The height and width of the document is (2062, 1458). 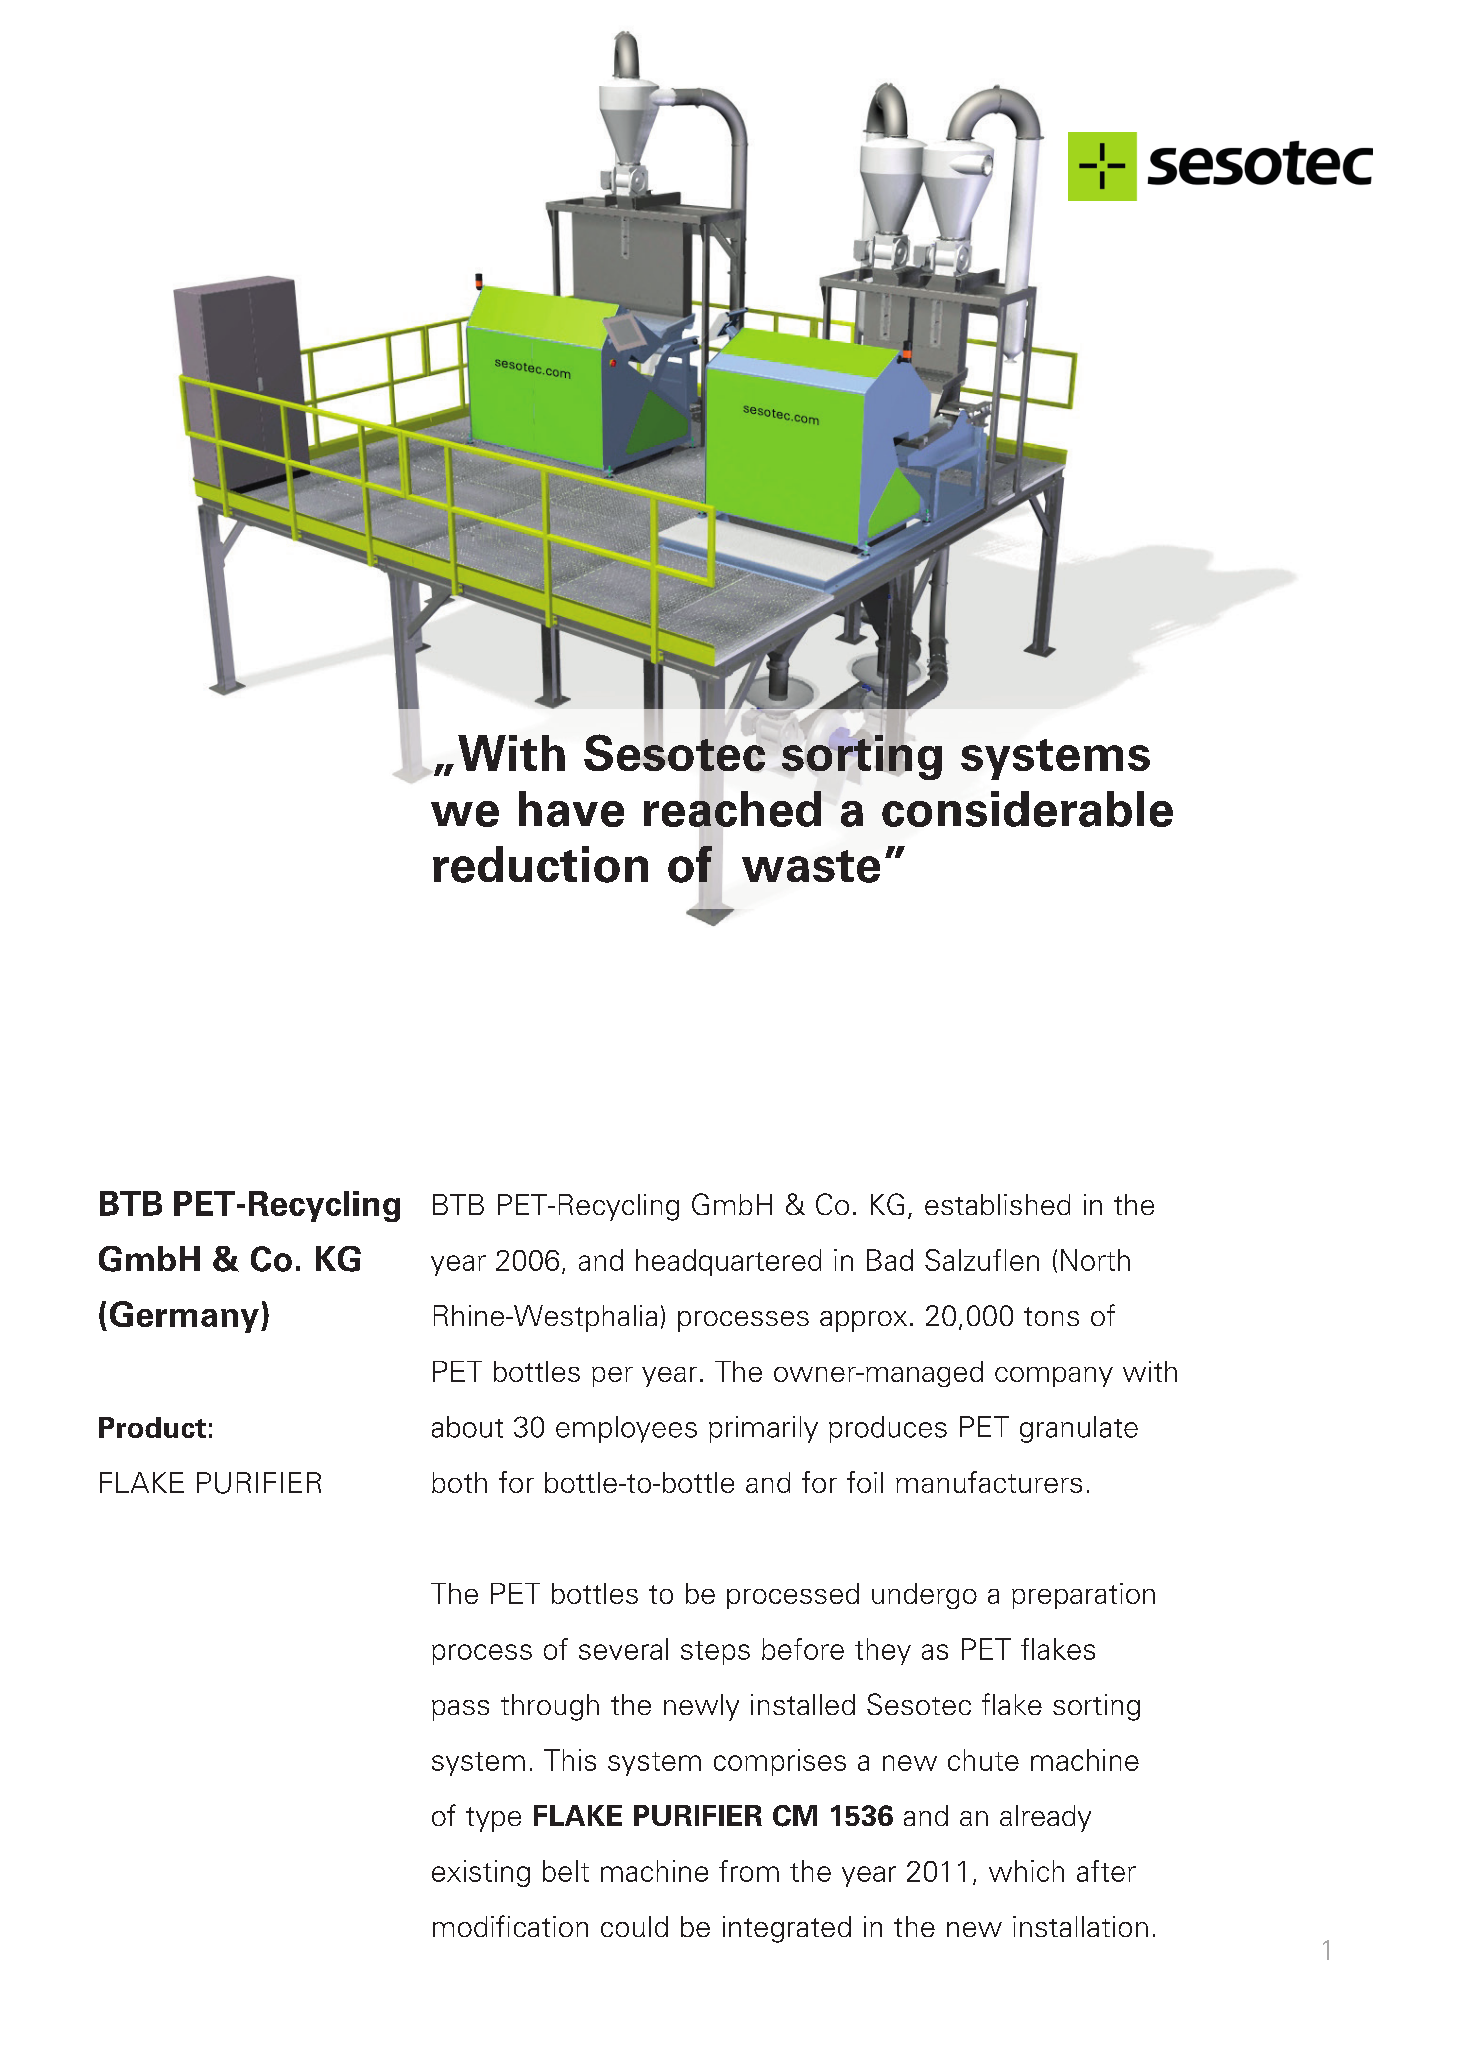 I want to click on Germany, so click(x=184, y=1317).
